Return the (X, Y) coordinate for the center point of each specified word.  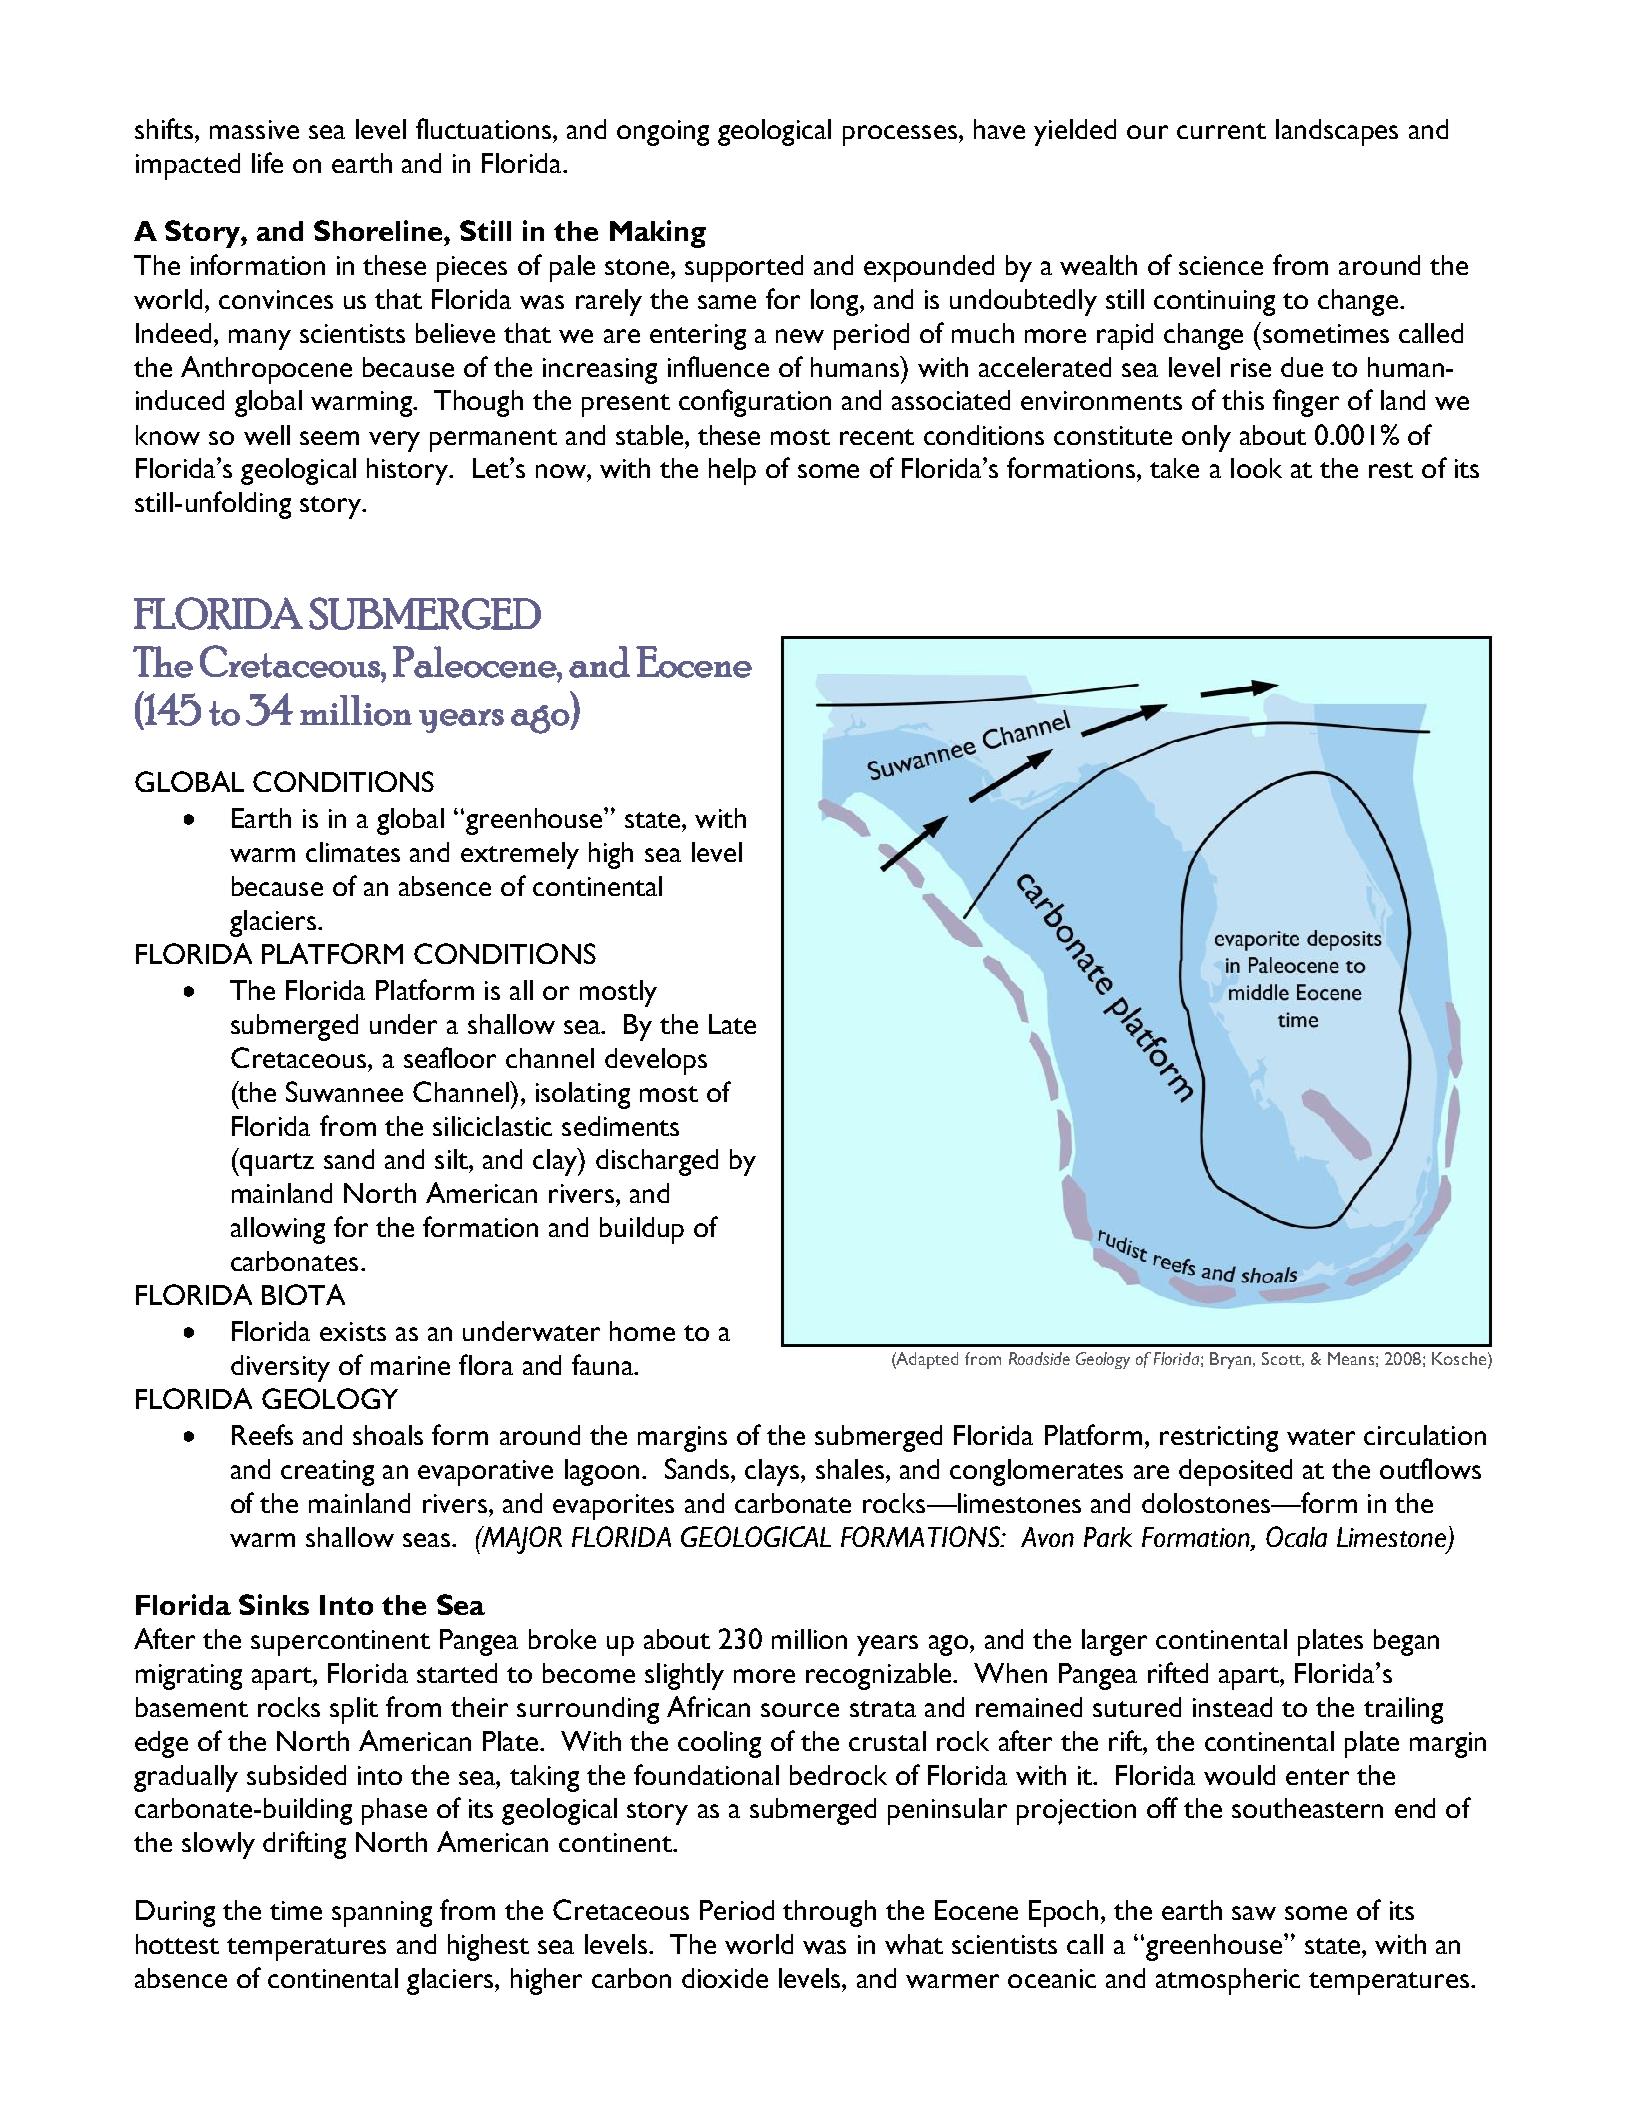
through (829, 1913)
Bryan (1232, 1360)
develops (656, 1061)
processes (900, 135)
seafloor (450, 1057)
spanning (382, 1914)
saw (1254, 1913)
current (1221, 131)
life (267, 162)
